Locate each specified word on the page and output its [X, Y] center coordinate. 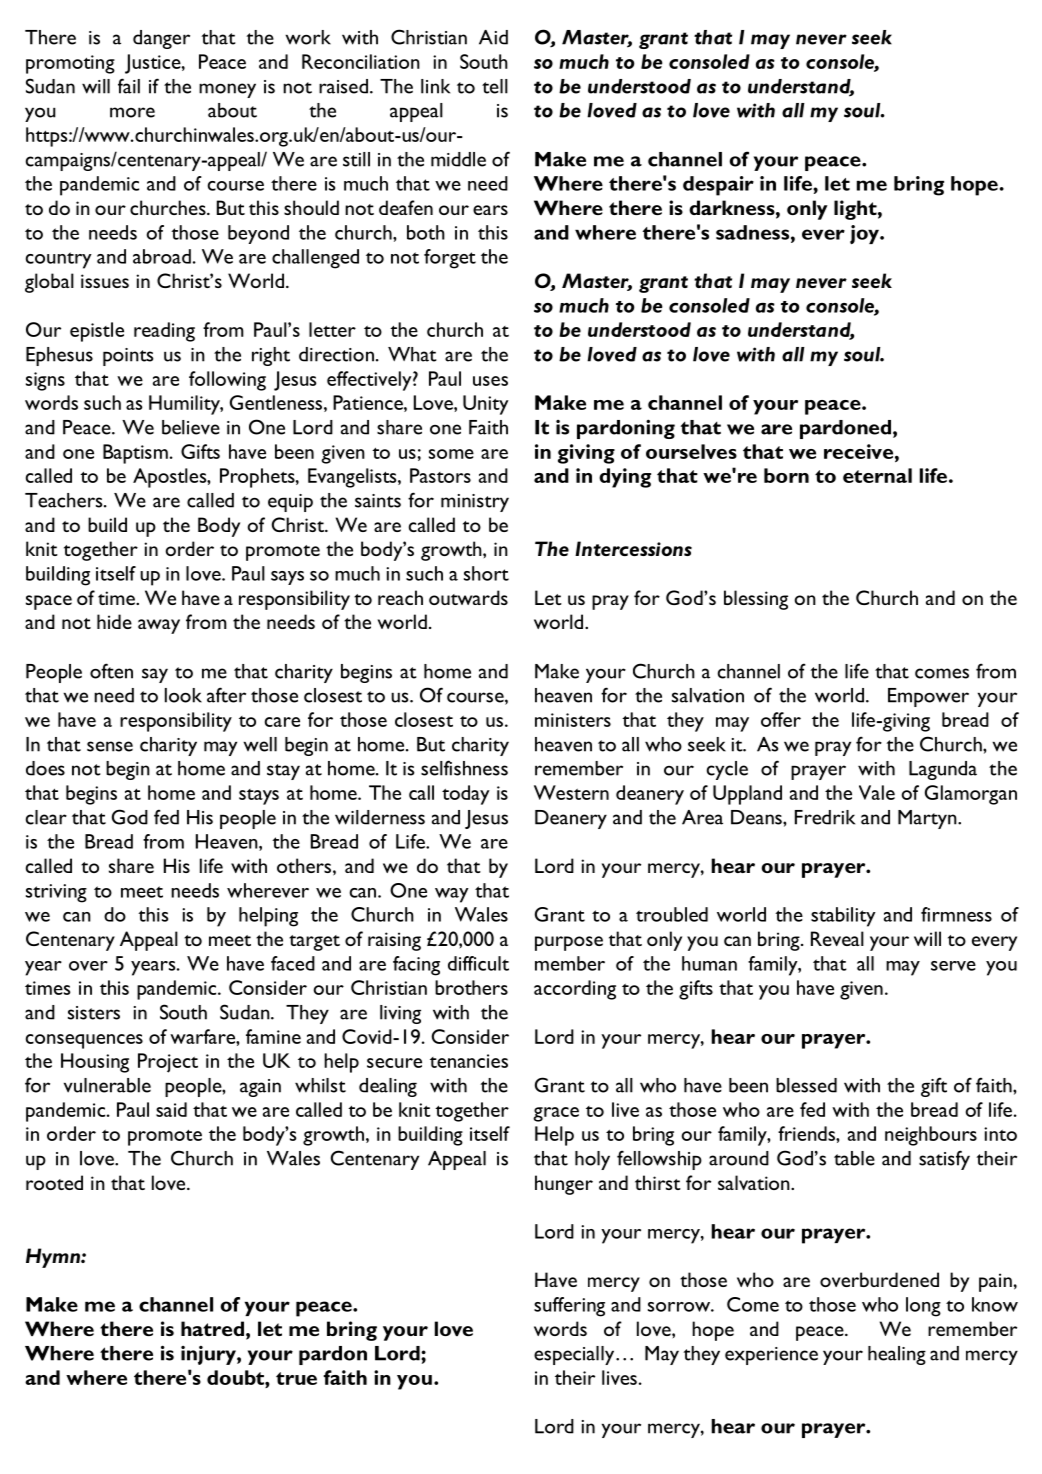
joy [865, 234]
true [296, 1378]
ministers [573, 720]
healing [897, 1355]
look [183, 695]
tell [495, 86]
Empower [928, 697]
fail [129, 86]
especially [575, 1355]
